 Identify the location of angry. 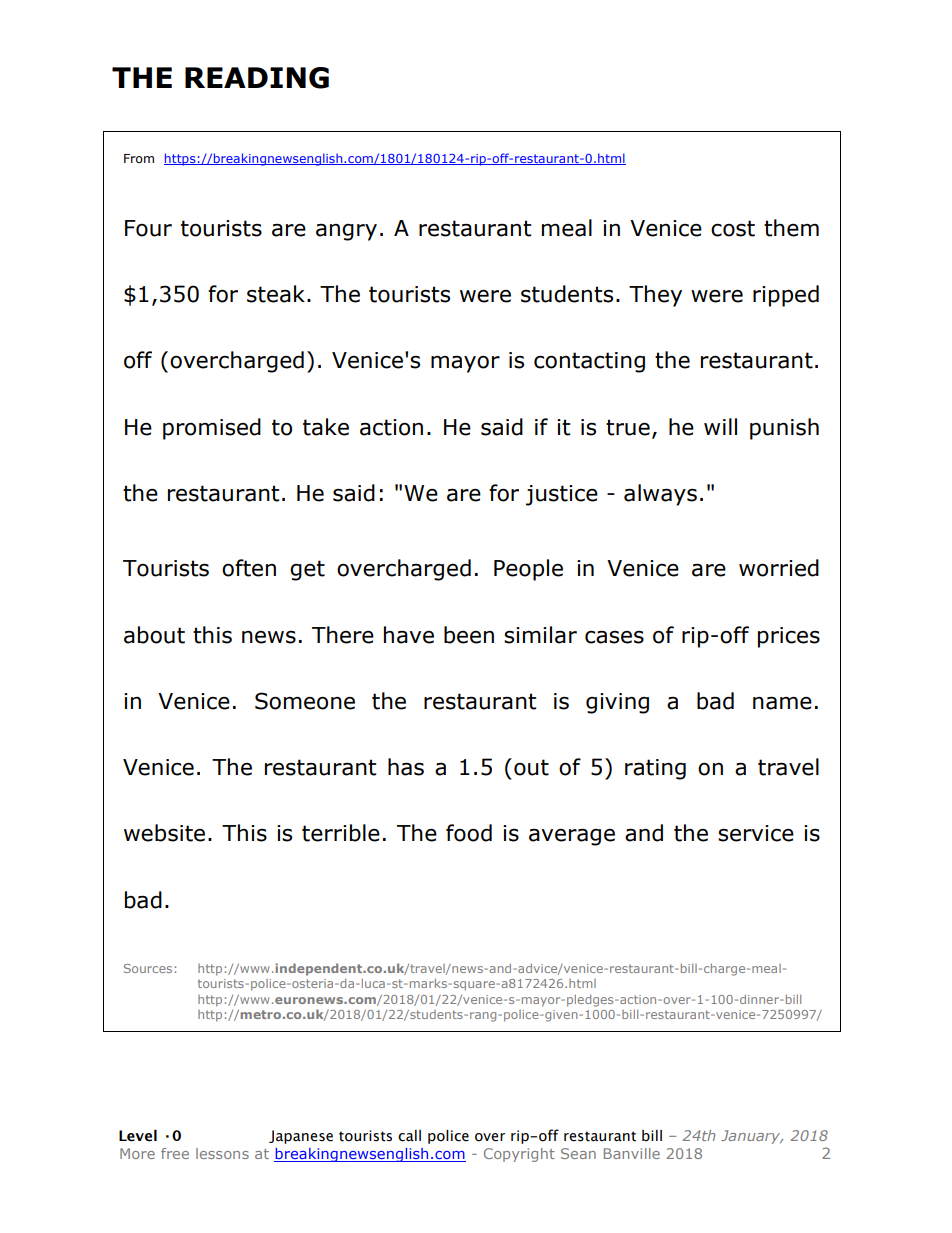
(346, 232).
